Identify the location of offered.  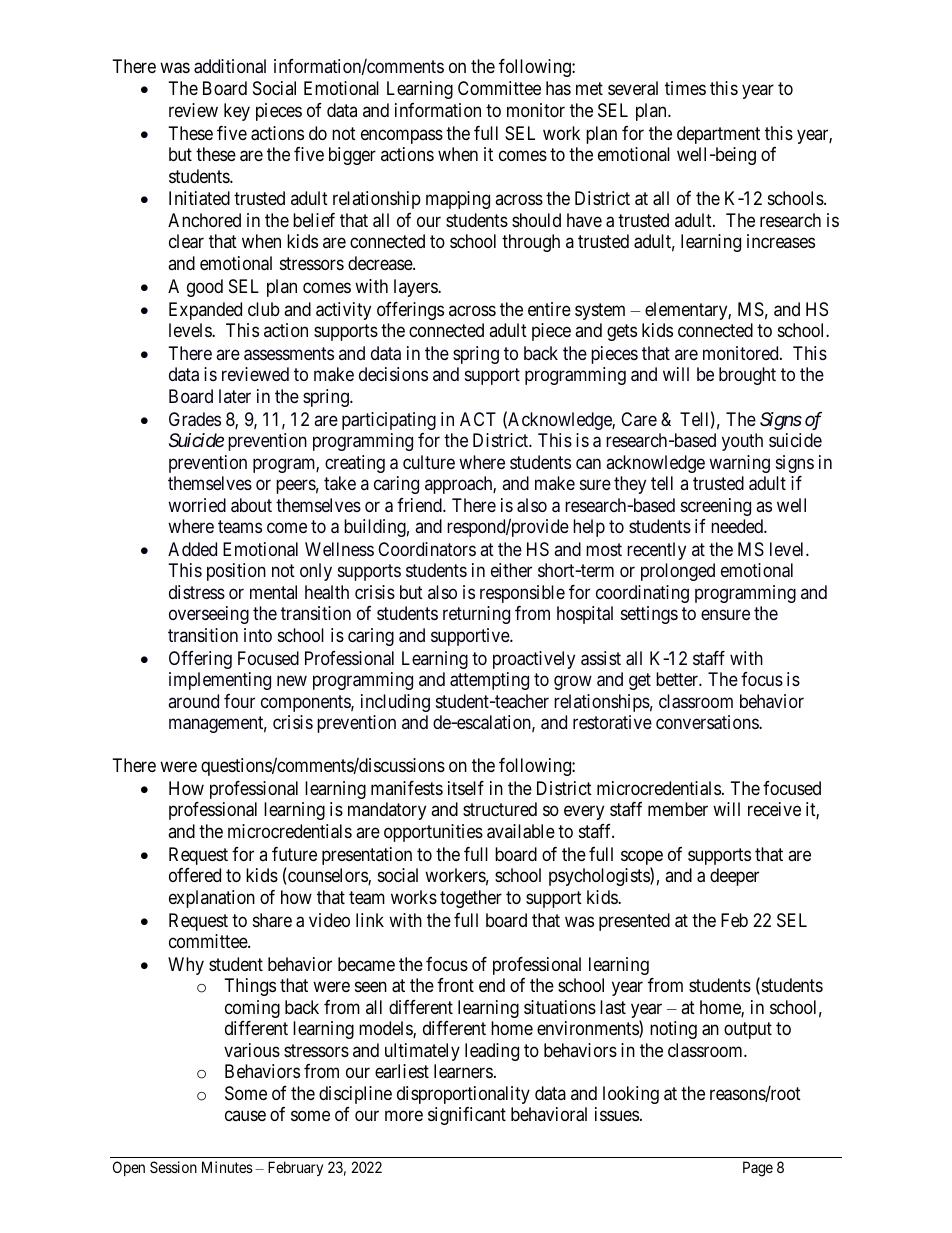
(195, 875).
